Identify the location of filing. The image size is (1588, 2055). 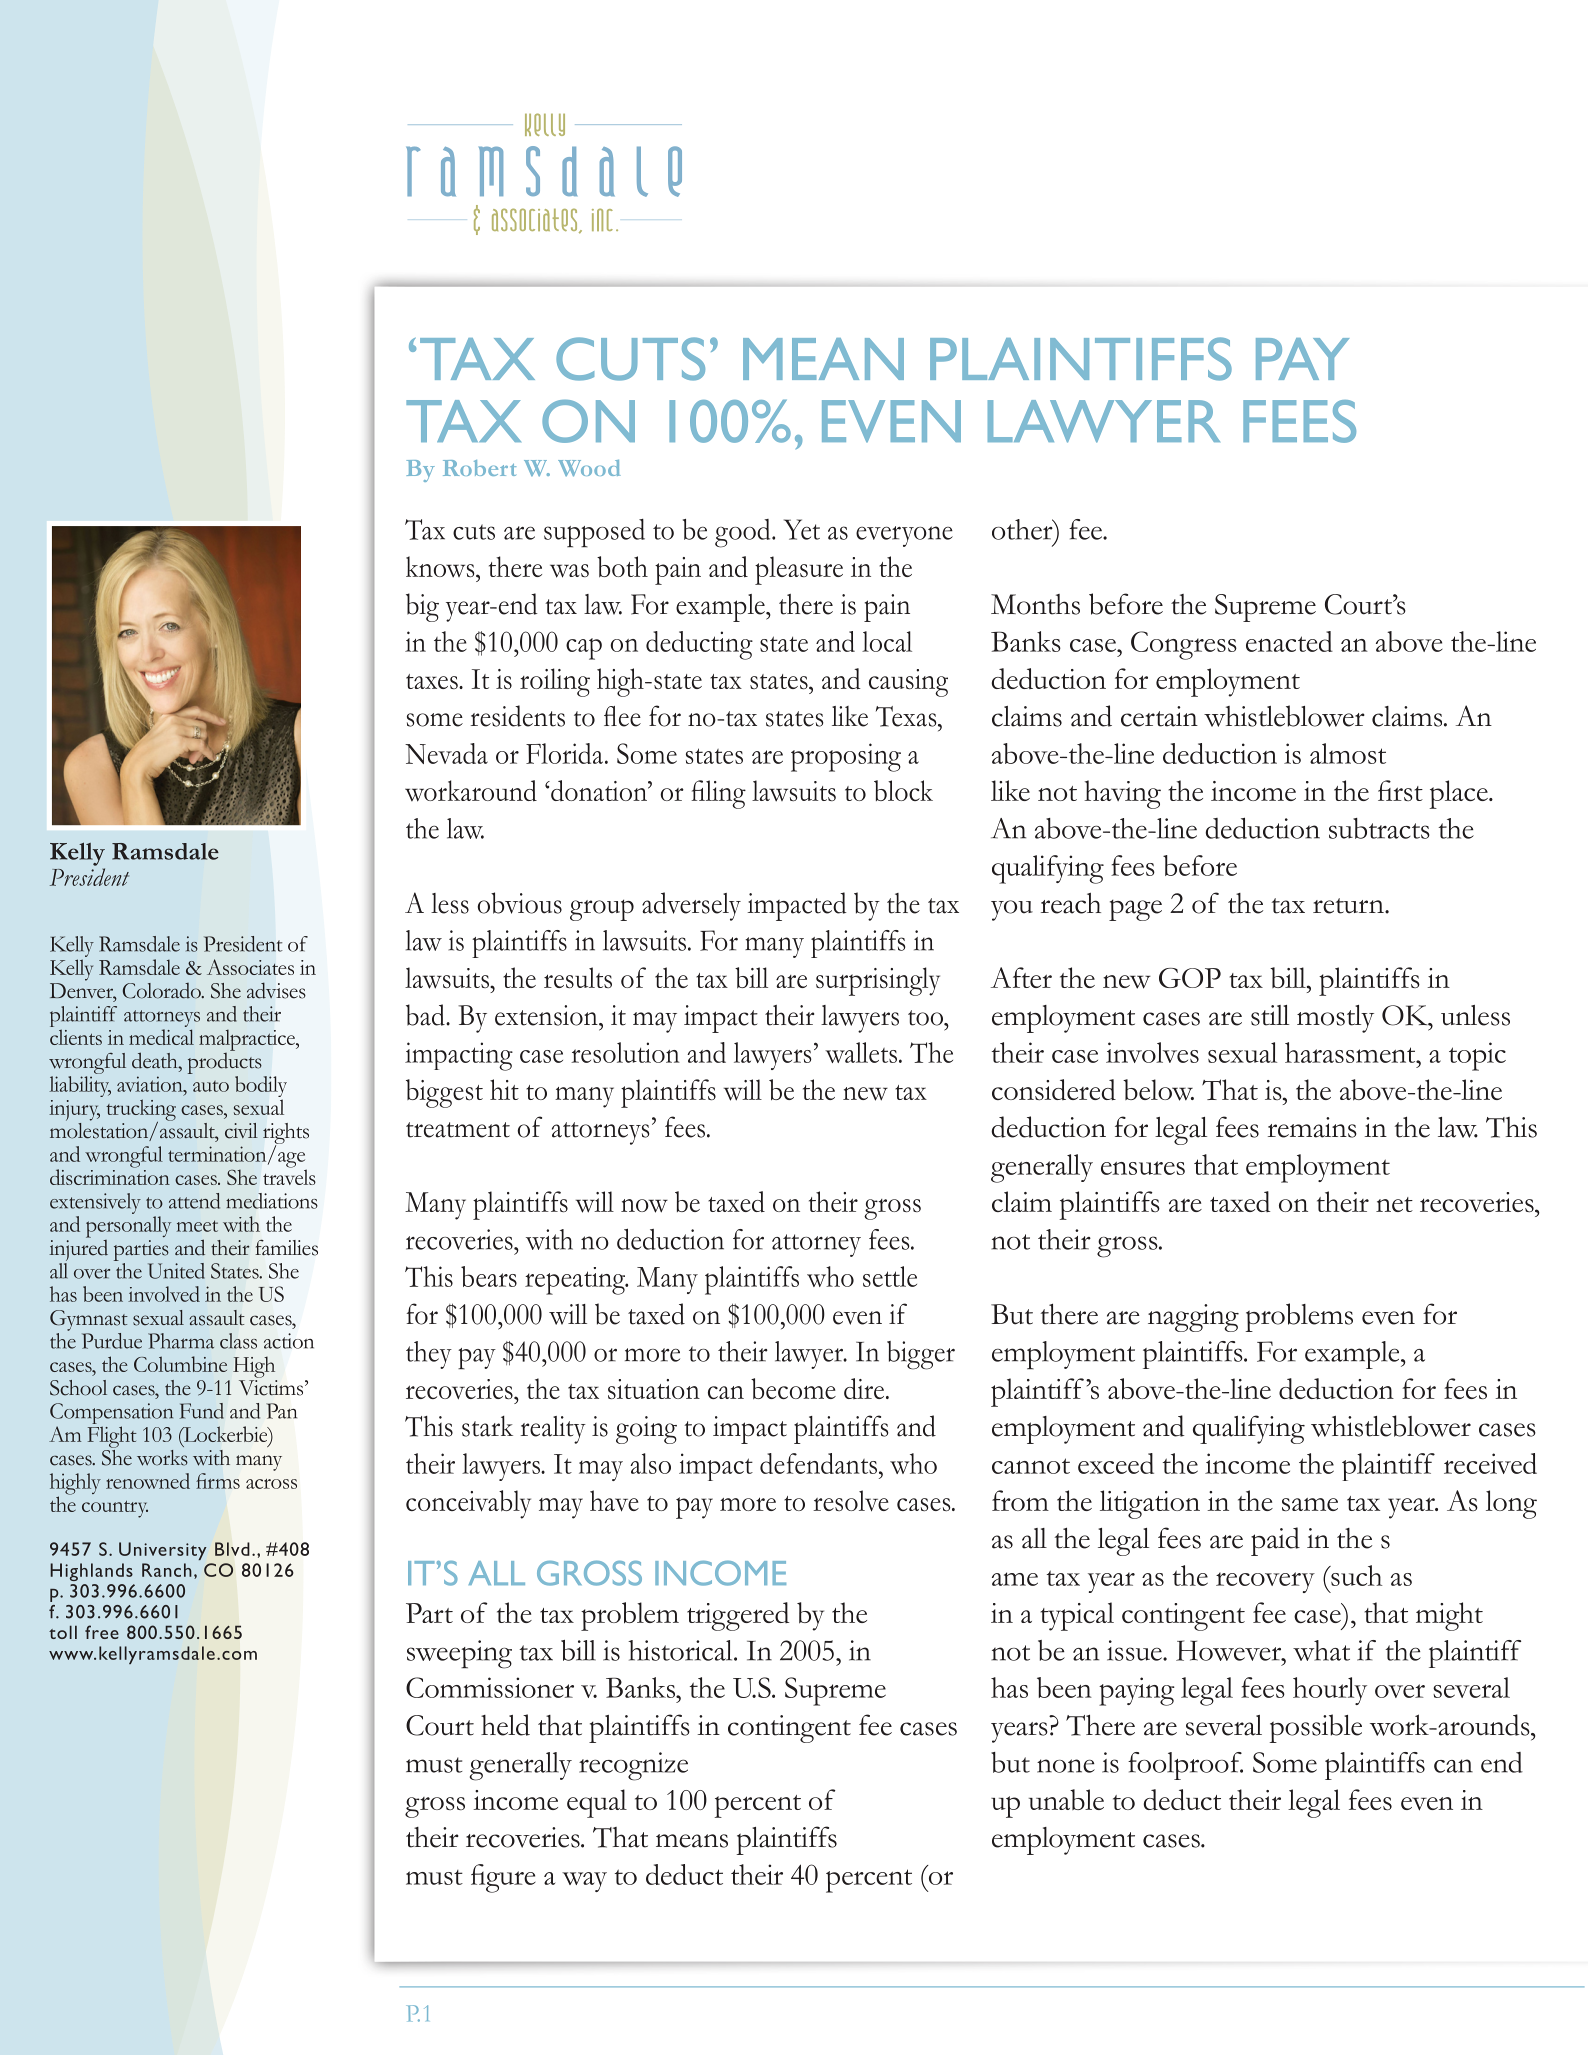
(718, 794).
